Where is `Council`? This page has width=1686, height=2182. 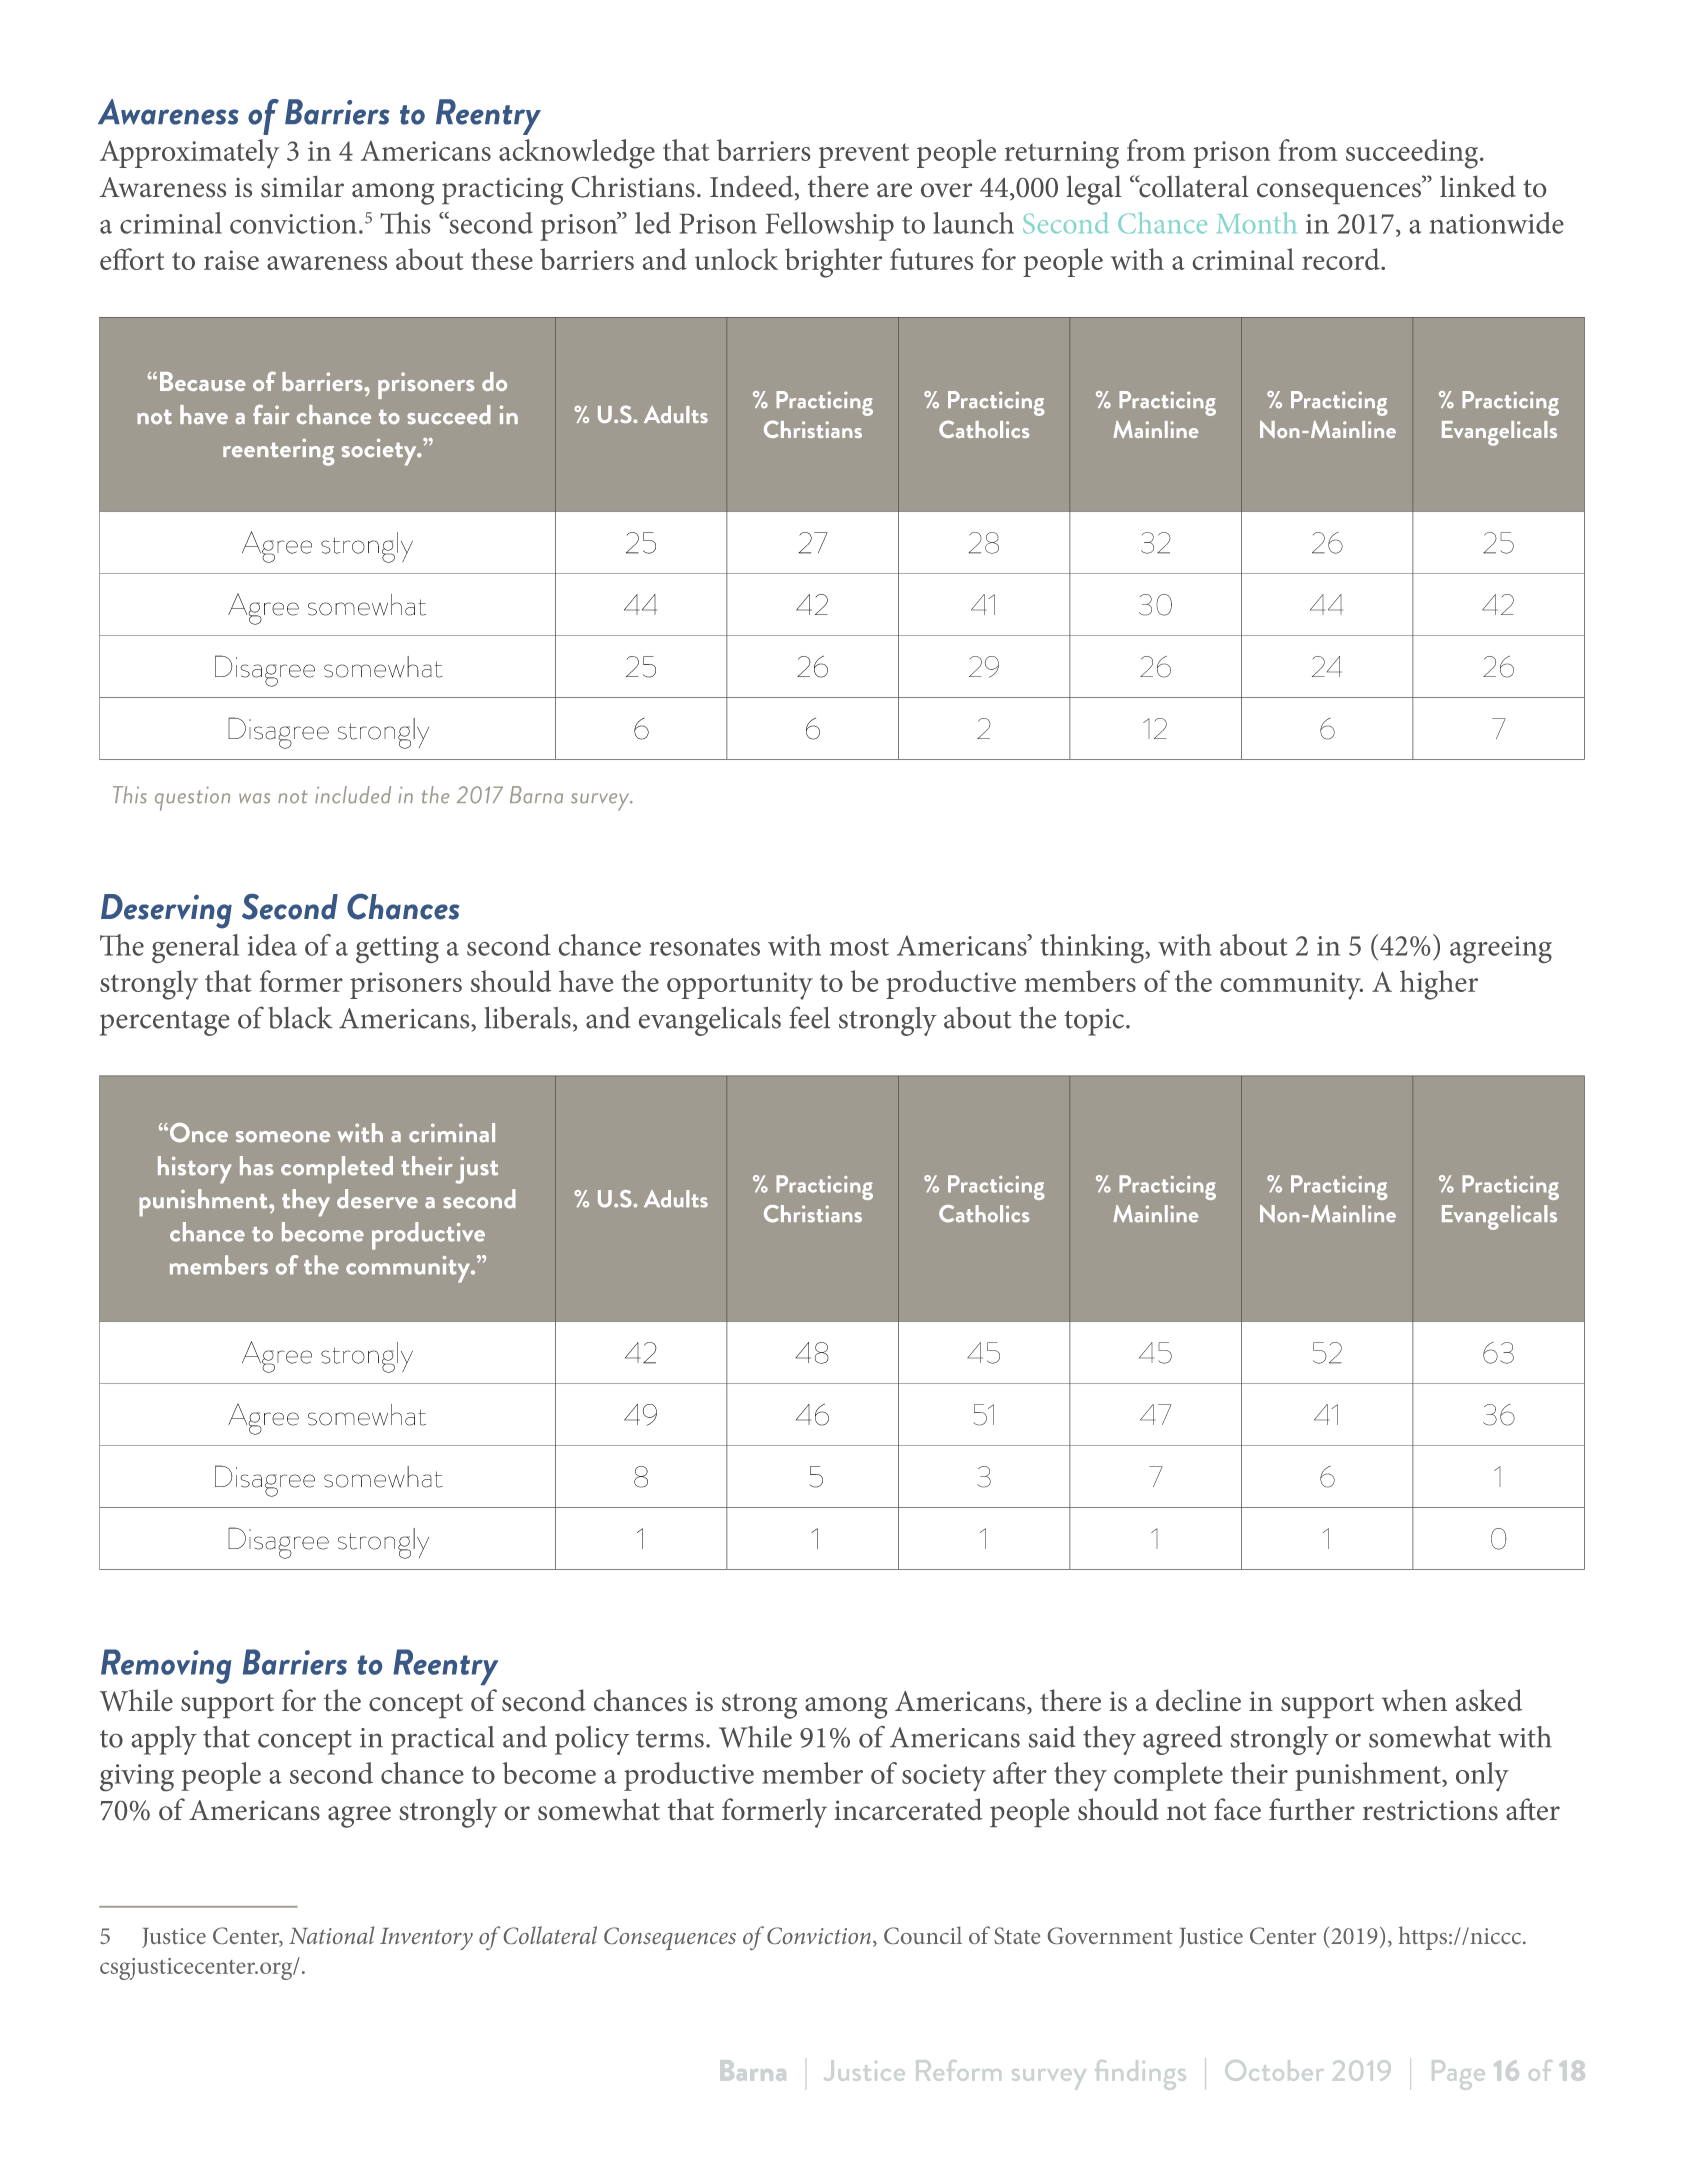
Council is located at coordinates (923, 1935).
